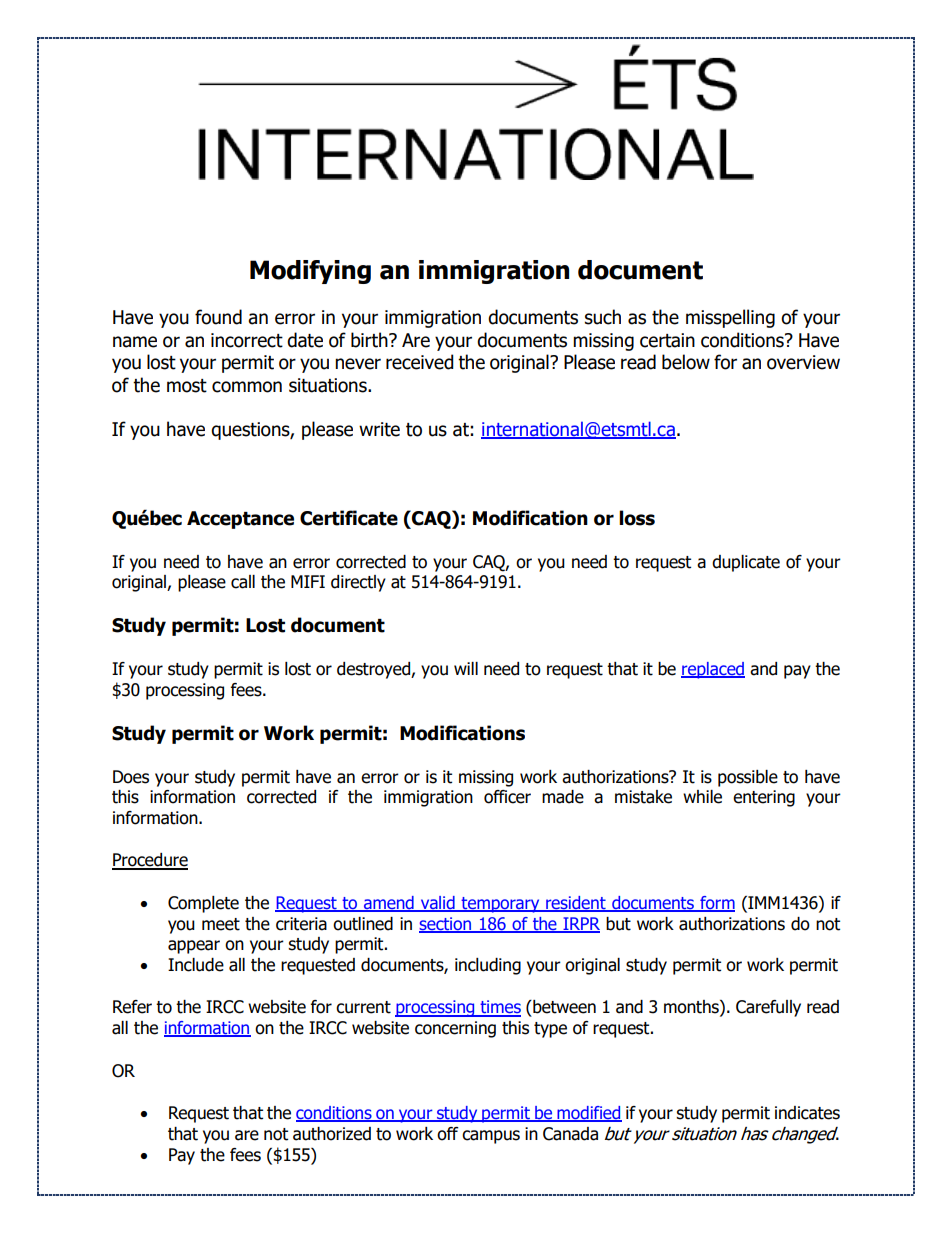 The height and width of the screenshot is (1233, 952). Describe the element at coordinates (730, 318) in the screenshot. I see `misspelling` at that location.
